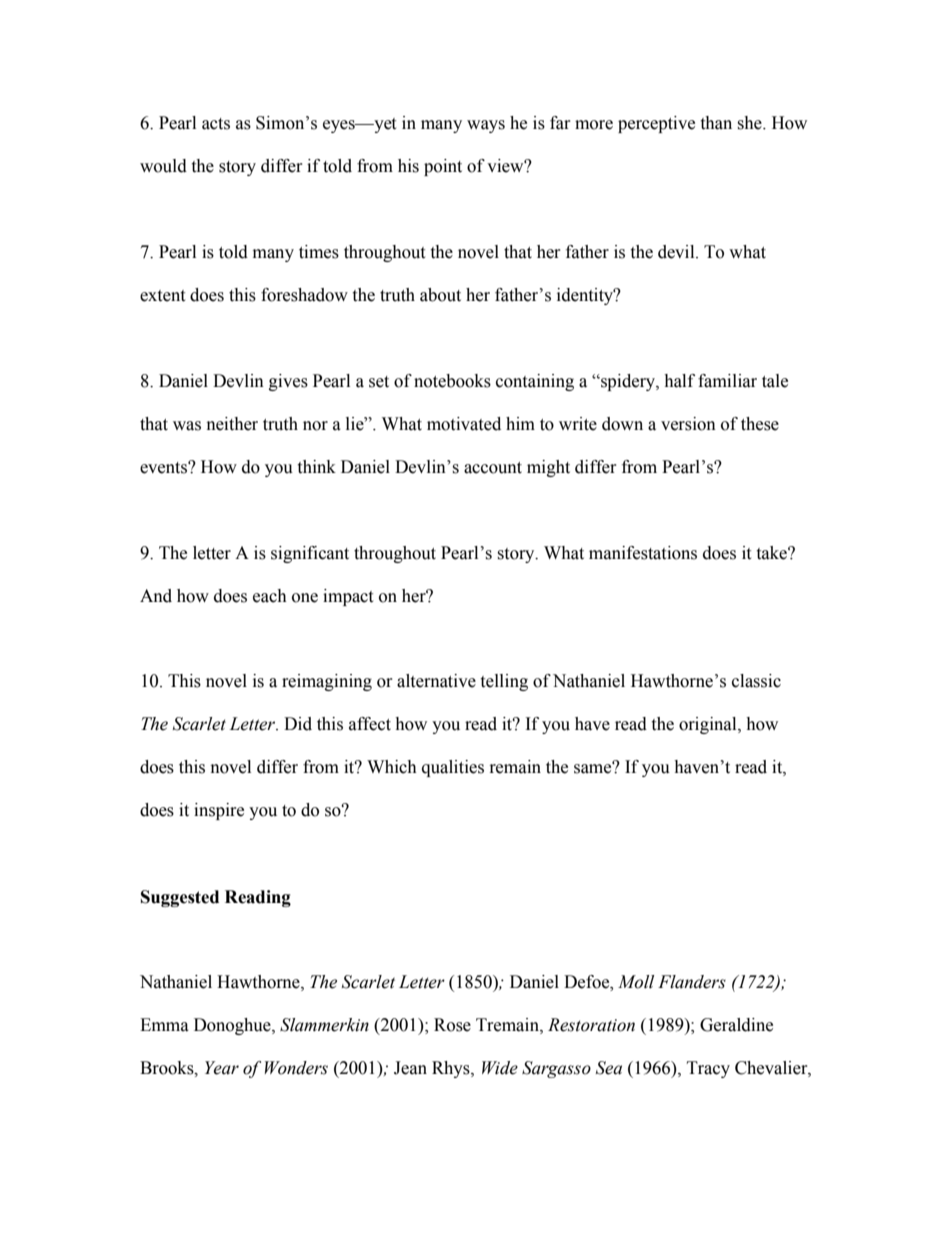  What do you see at coordinates (216, 124) in the screenshot?
I see `acts` at bounding box center [216, 124].
